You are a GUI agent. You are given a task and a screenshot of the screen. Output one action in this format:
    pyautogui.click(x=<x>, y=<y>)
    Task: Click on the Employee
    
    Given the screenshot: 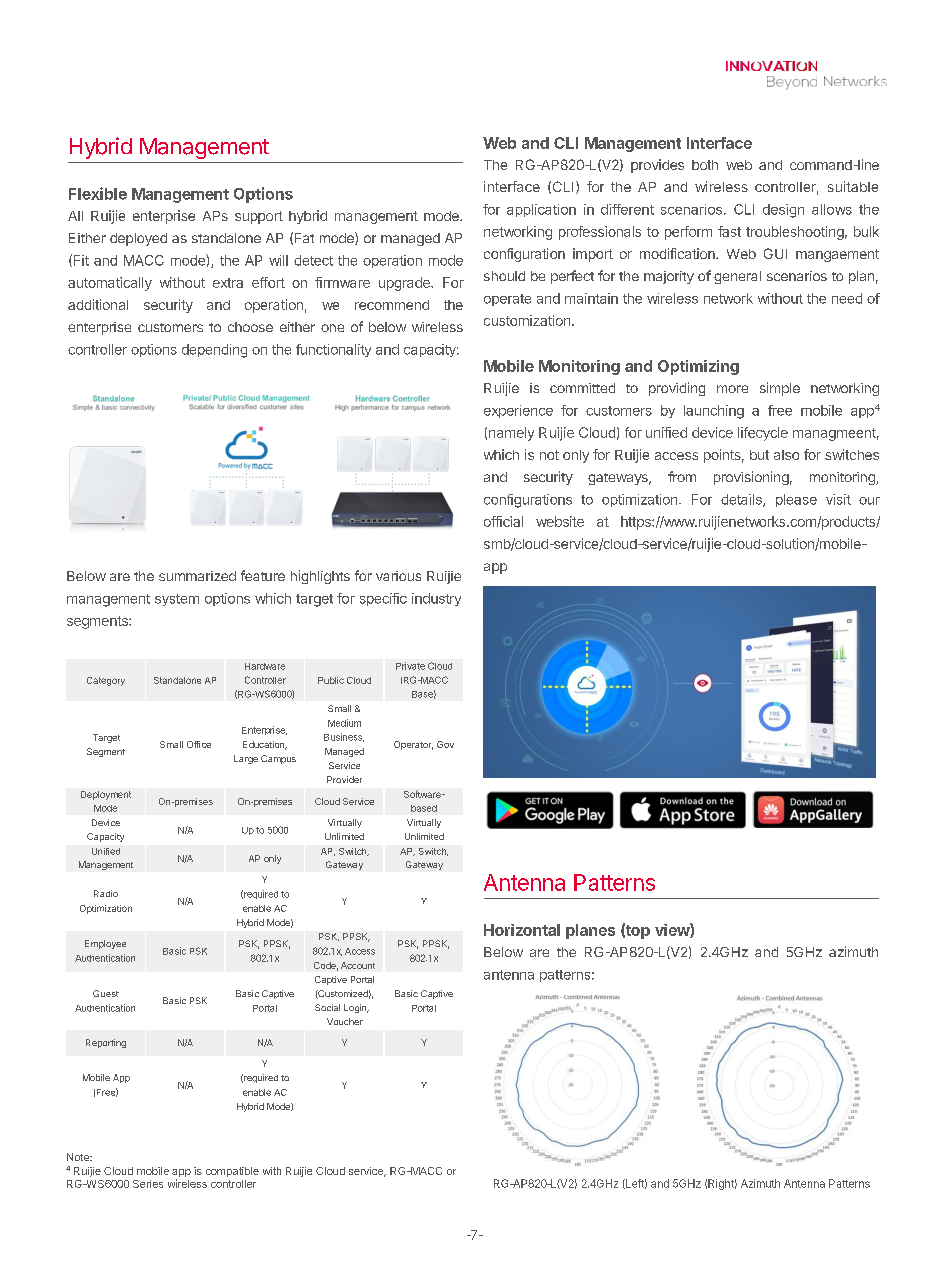 What is the action you would take?
    pyautogui.click(x=105, y=944)
